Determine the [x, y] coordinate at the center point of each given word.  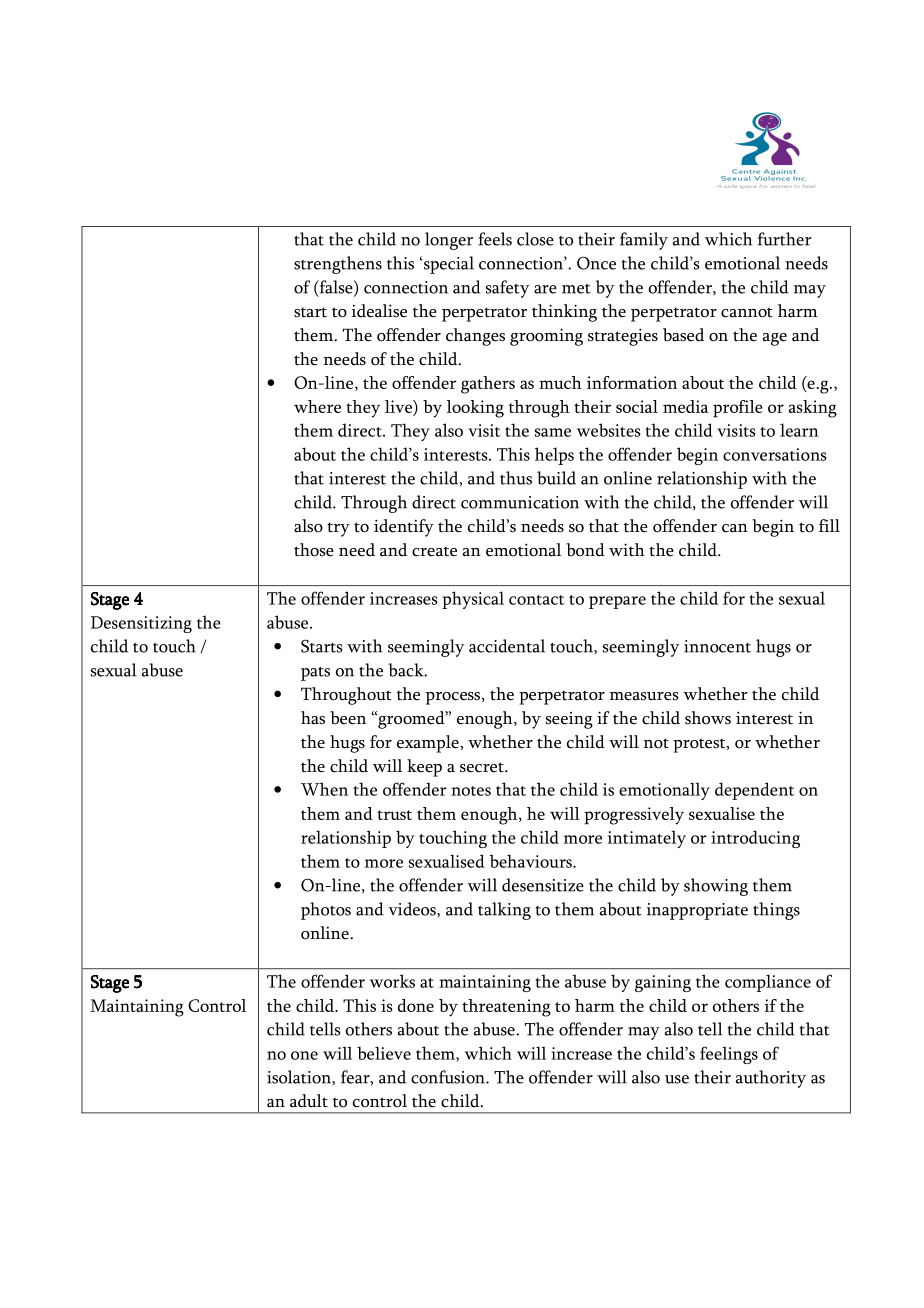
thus [516, 478]
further [785, 239]
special [449, 265]
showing [716, 887]
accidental [507, 646]
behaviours [531, 861]
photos [326, 911]
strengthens [338, 265]
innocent [717, 646]
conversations [775, 454]
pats [315, 674]
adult [309, 1101]
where [317, 406]
